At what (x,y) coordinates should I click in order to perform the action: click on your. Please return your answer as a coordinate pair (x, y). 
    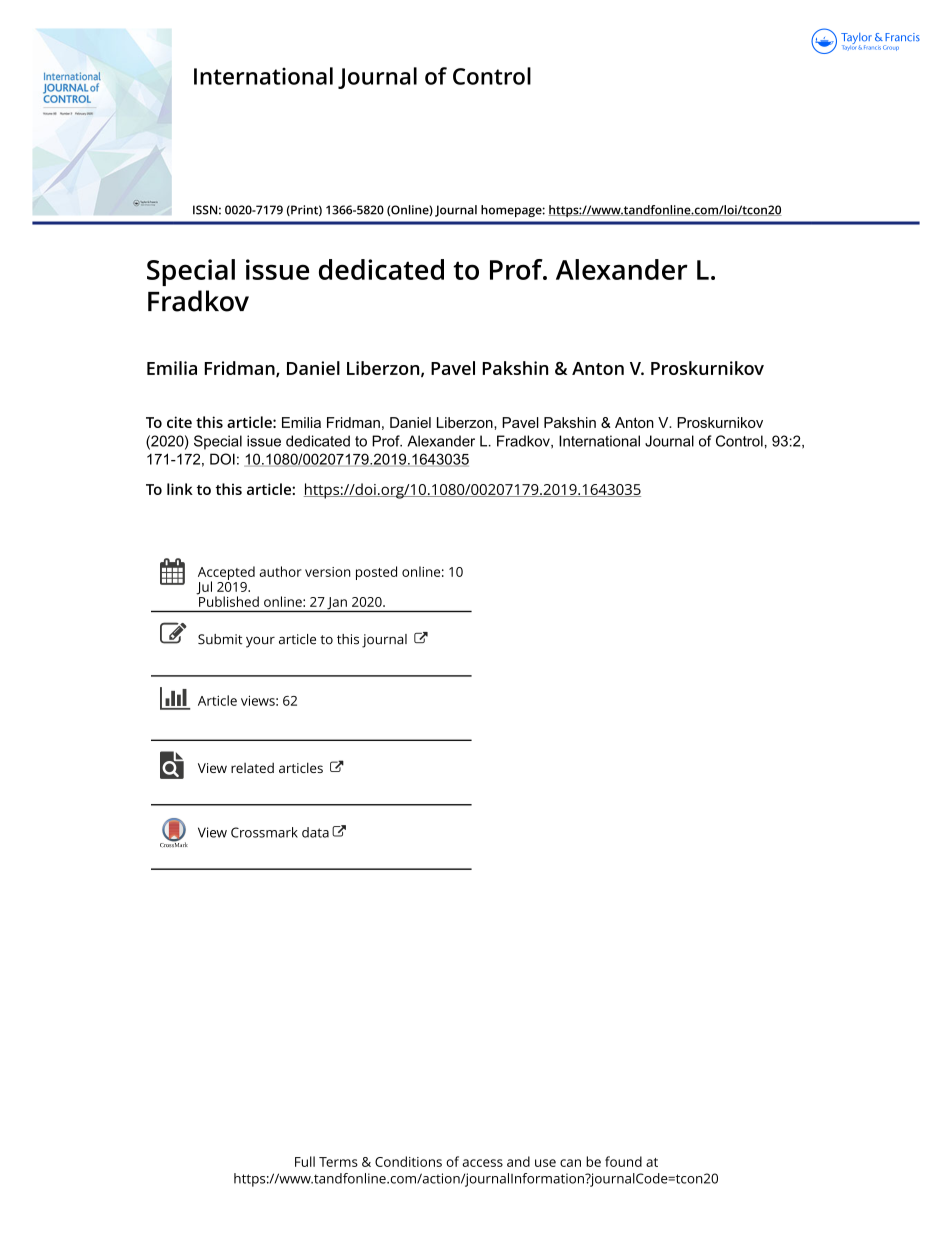
    Looking at the image, I should click on (260, 642).
